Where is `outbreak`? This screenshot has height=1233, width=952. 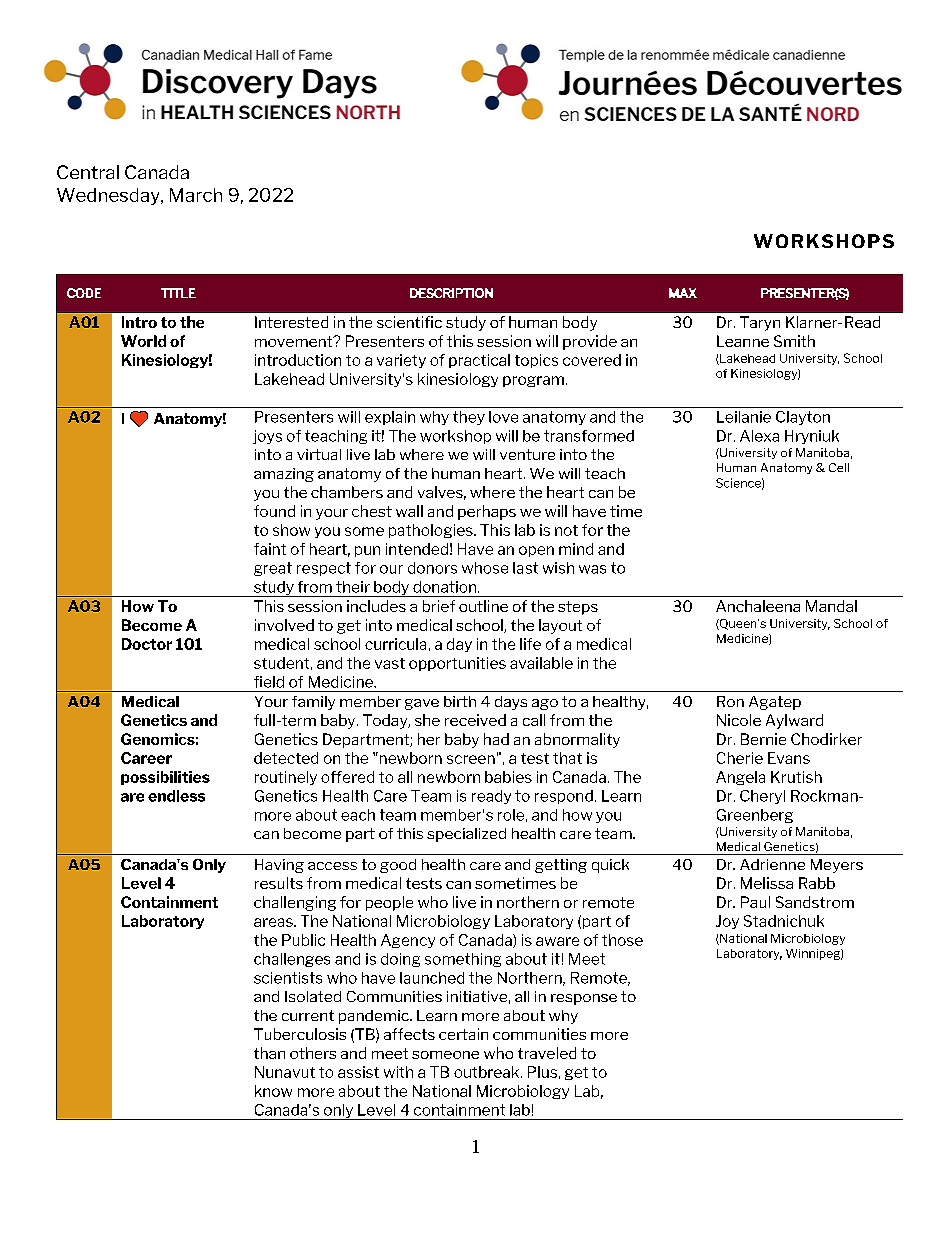
outbreak is located at coordinates (488, 1072).
